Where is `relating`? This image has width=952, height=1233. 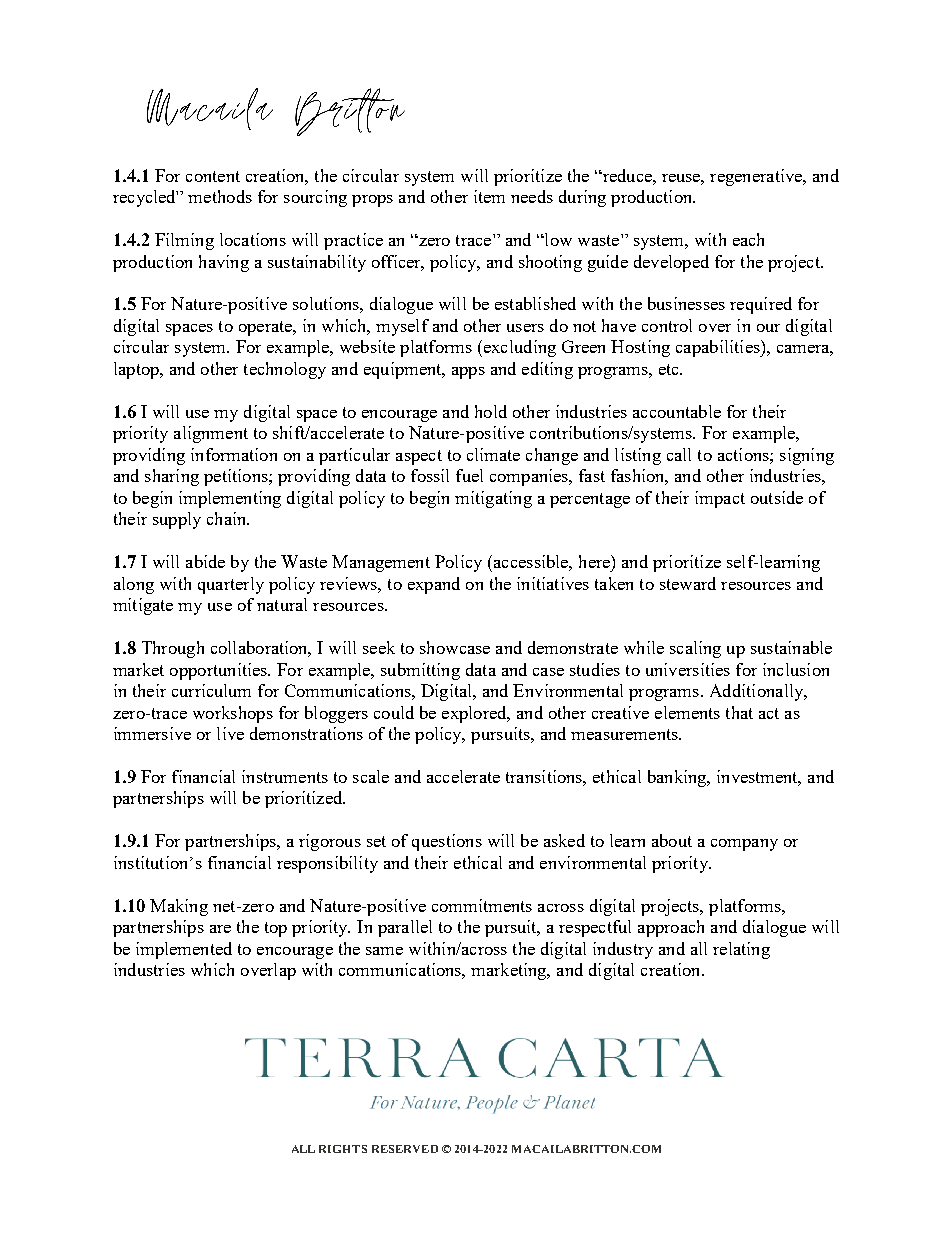 relating is located at coordinates (741, 950).
